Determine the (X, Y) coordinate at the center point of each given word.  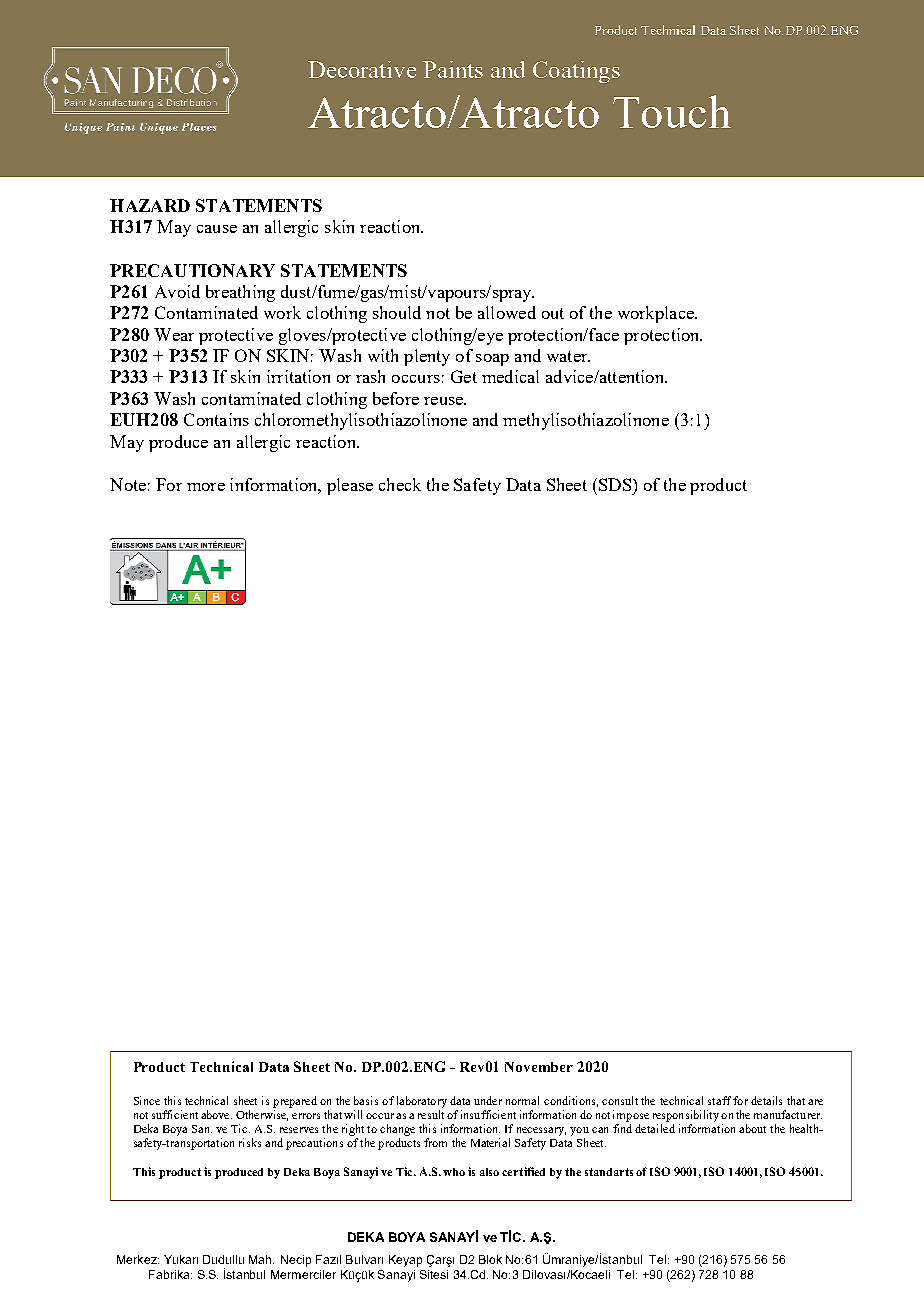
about (752, 1128)
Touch (672, 111)
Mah (261, 1259)
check (400, 484)
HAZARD (150, 205)
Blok (490, 1259)
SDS (613, 484)
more (206, 487)
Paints (453, 69)
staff (719, 1100)
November (539, 1067)
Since (147, 1100)
